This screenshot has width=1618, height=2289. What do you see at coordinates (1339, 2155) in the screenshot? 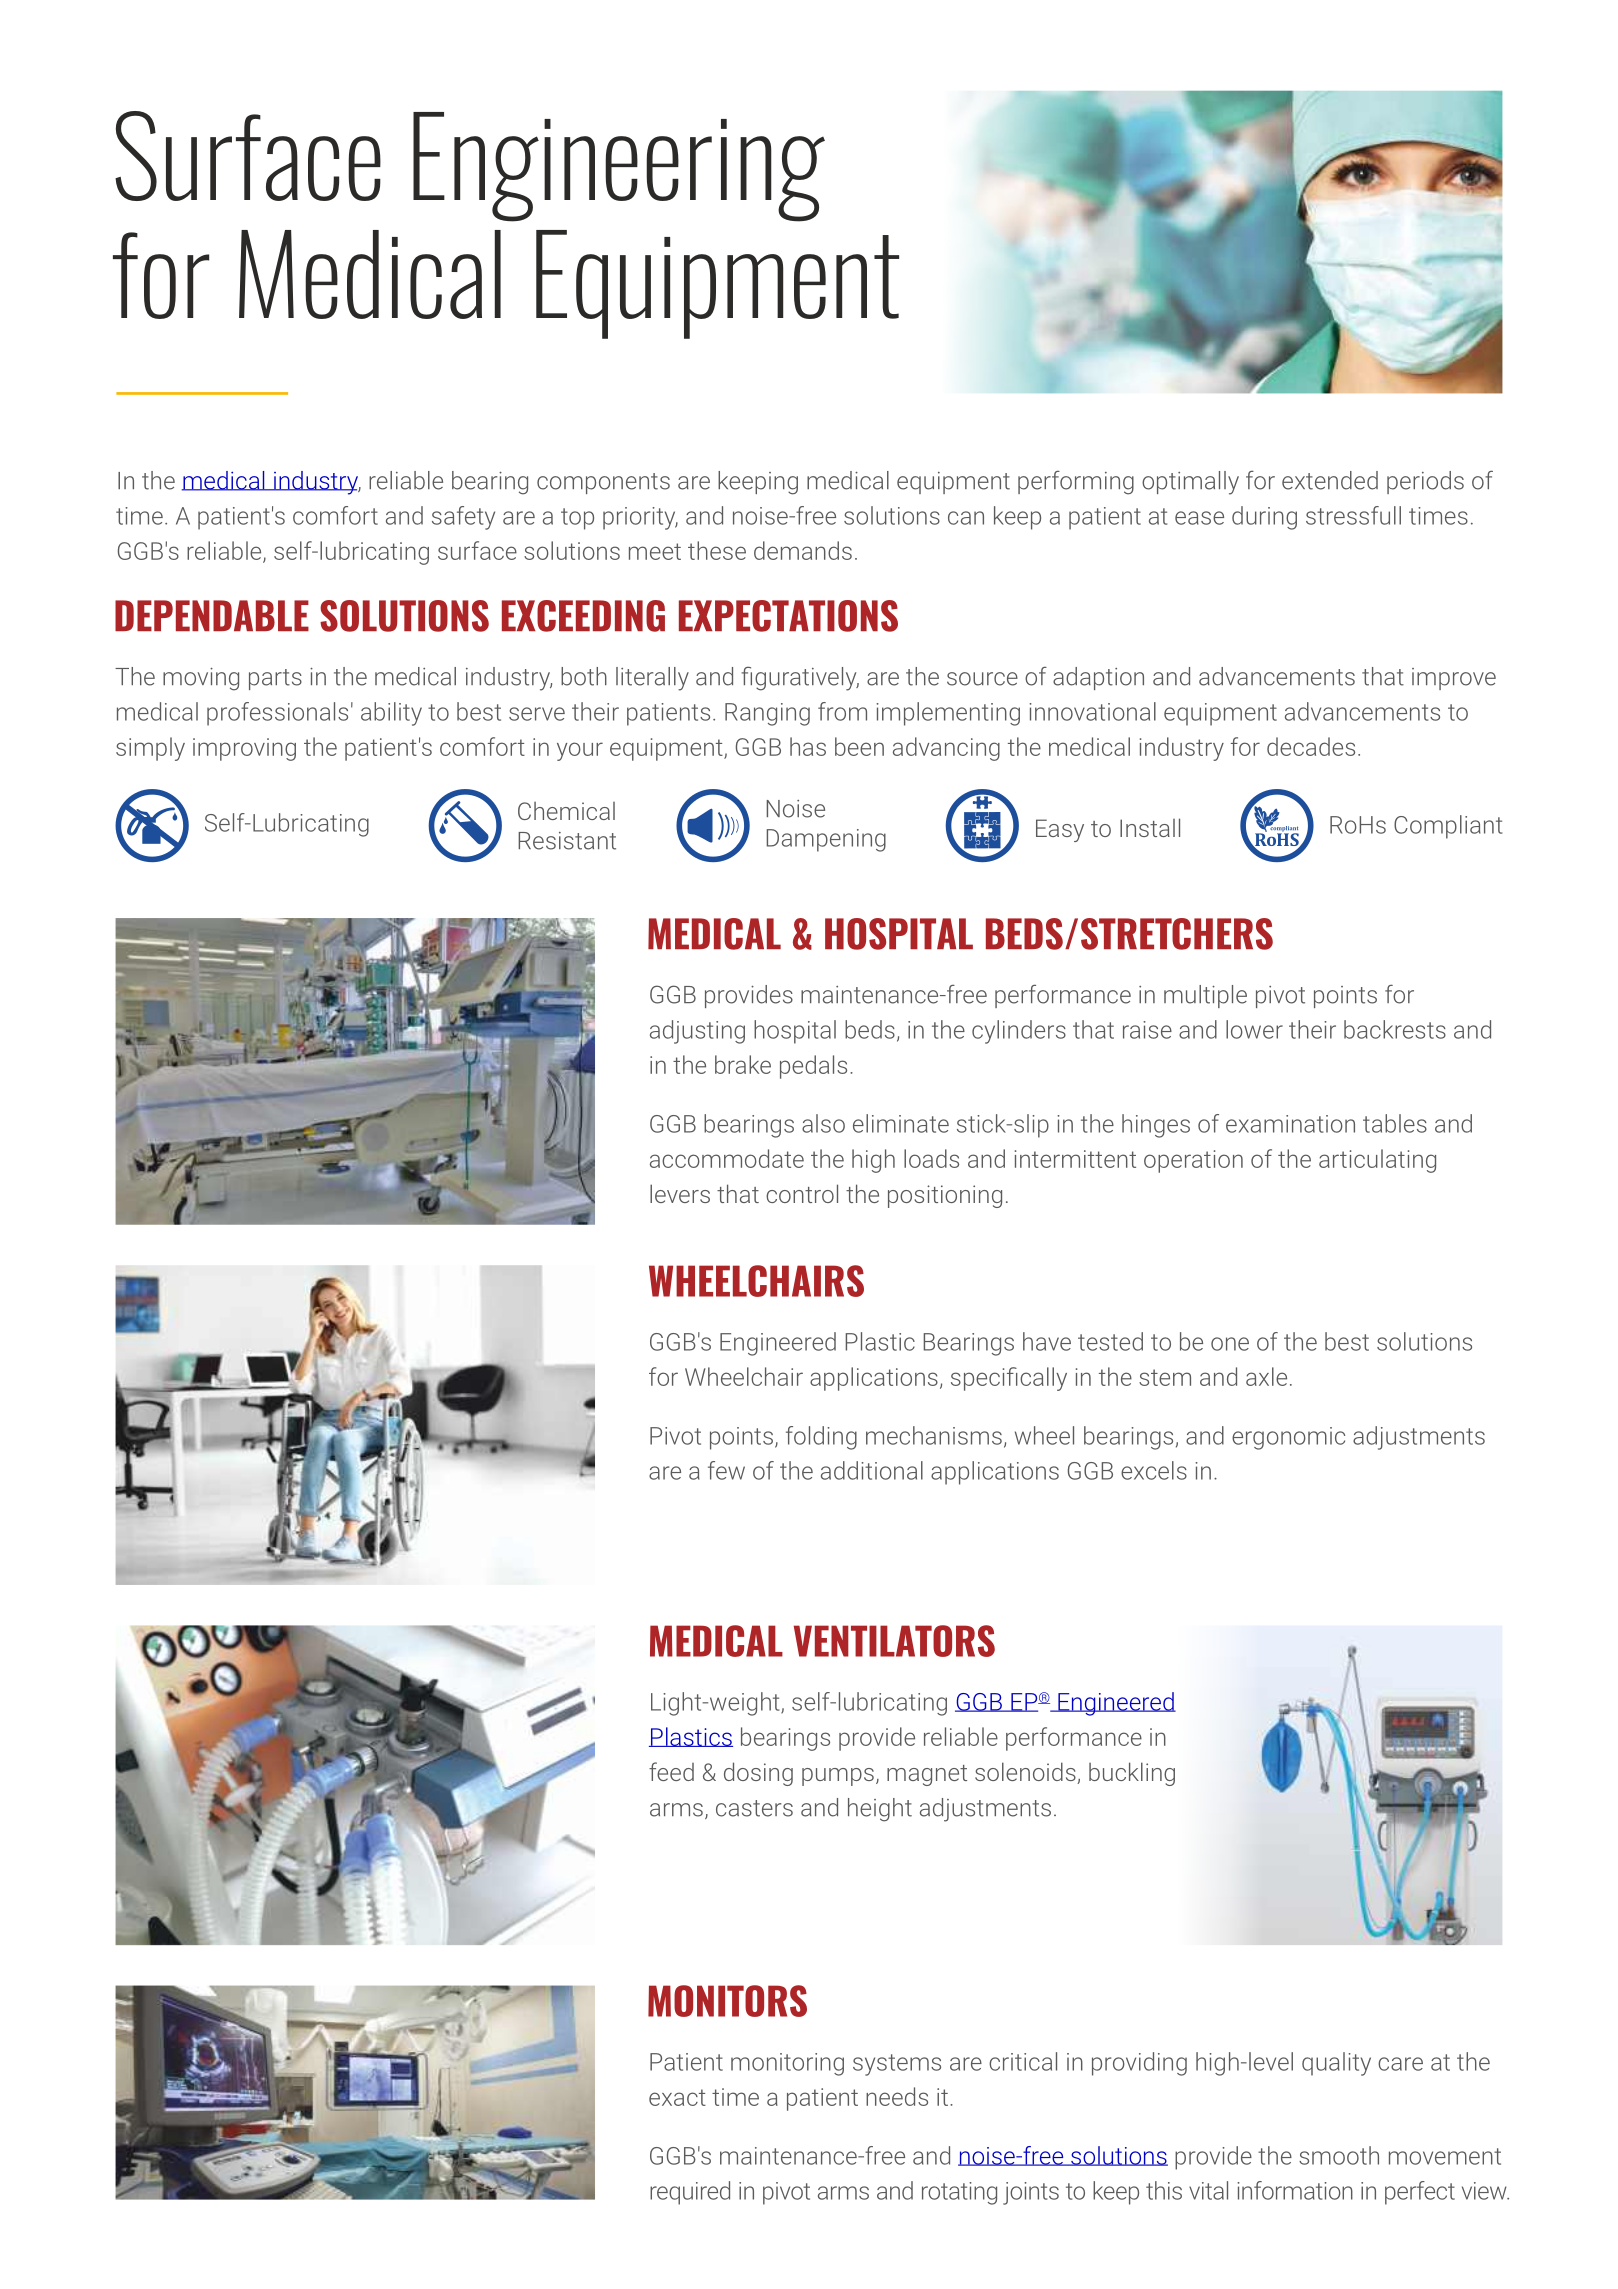
I see `smooth` at bounding box center [1339, 2155].
